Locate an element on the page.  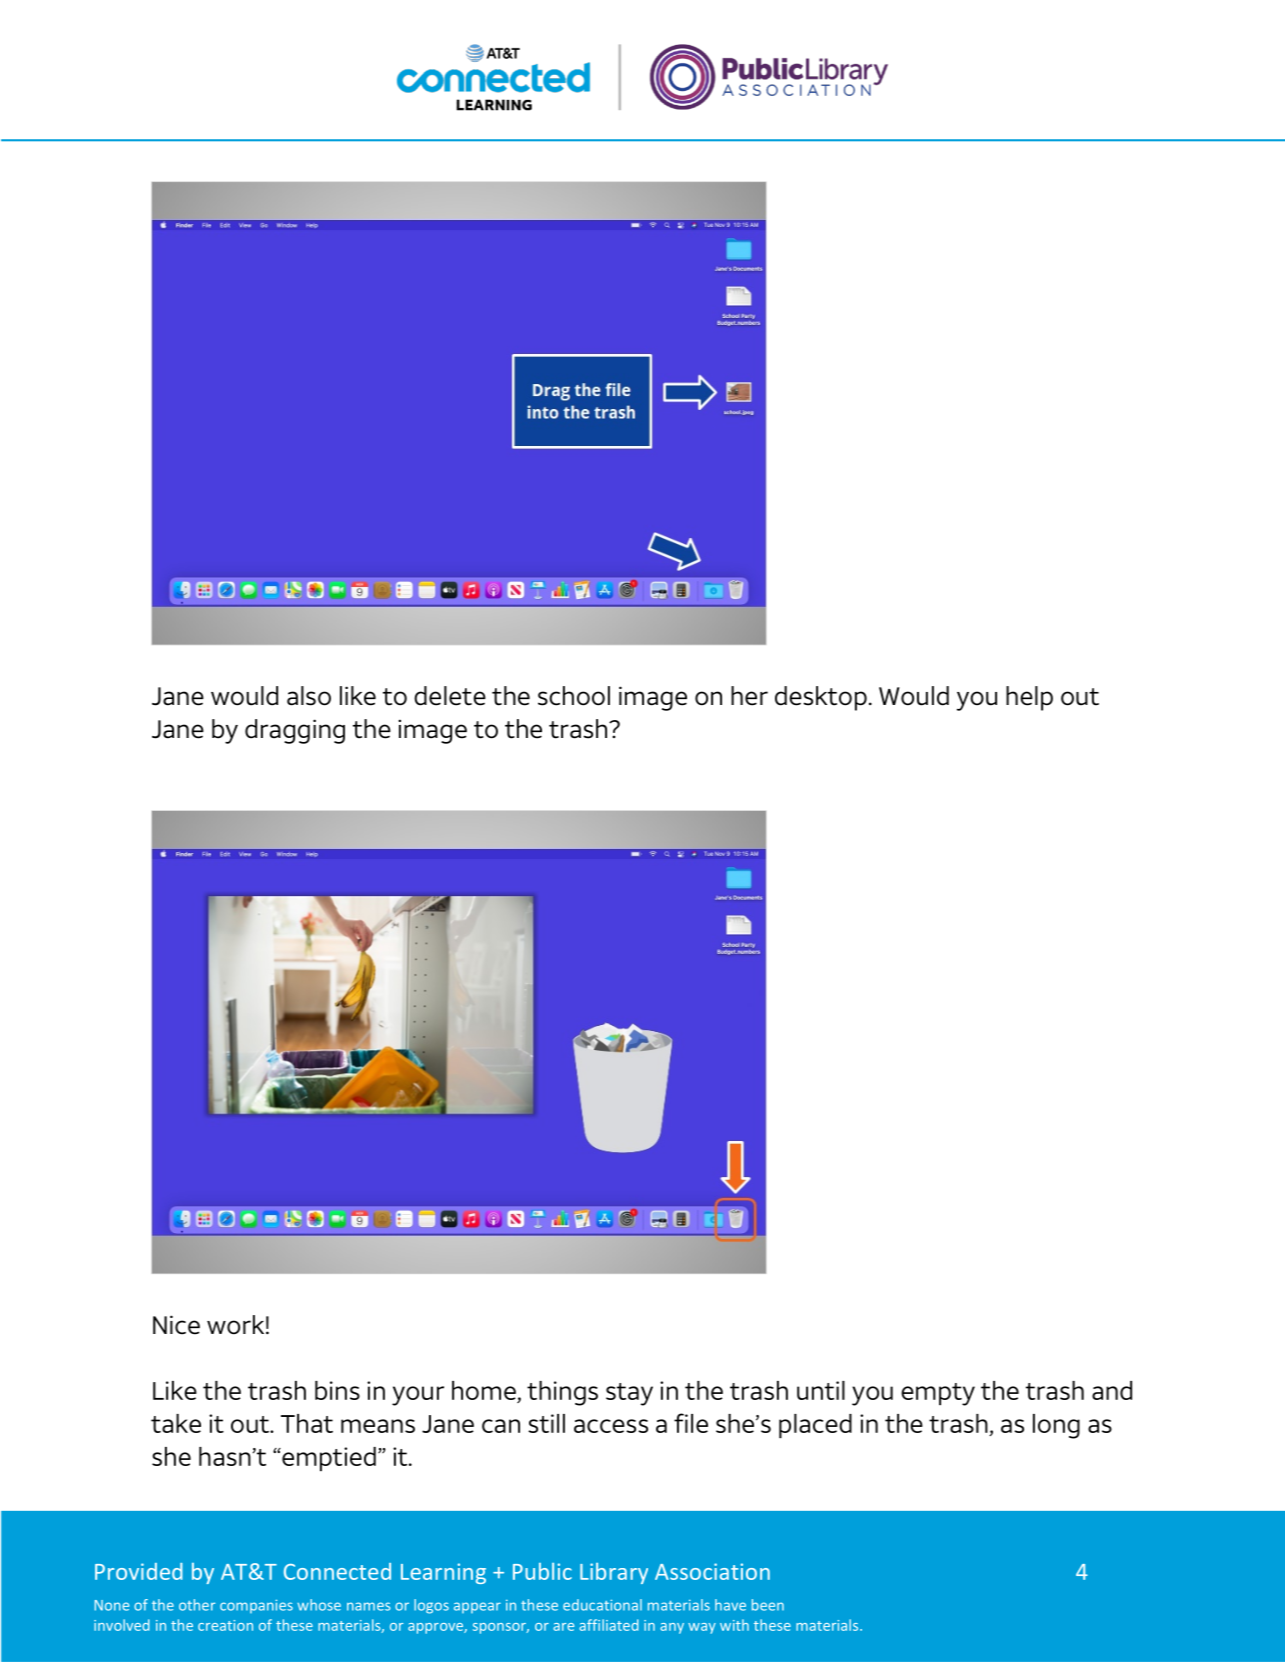
Nice is located at coordinates (176, 1325).
